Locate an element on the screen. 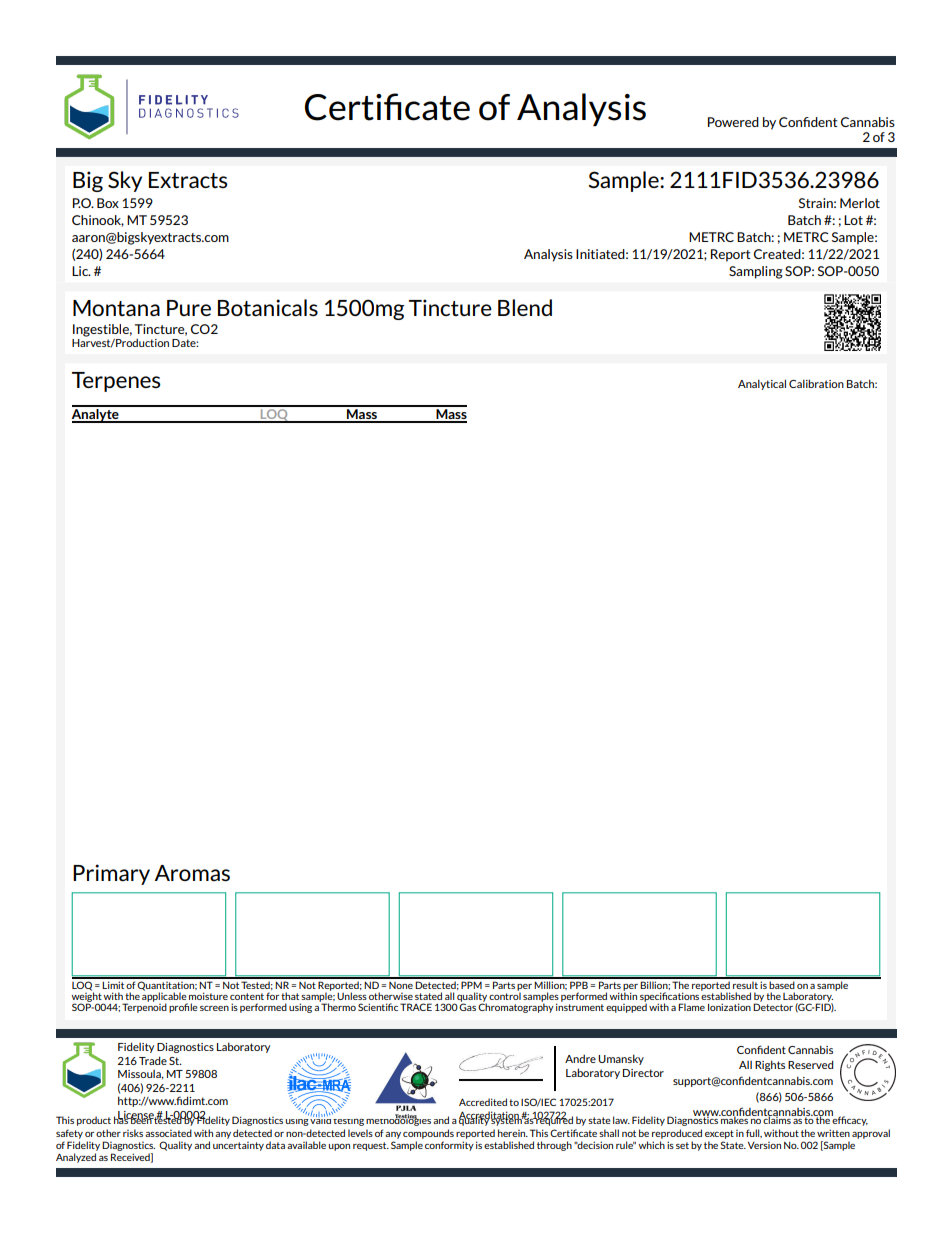 This screenshot has width=952, height=1233. Blend is located at coordinates (525, 307).
